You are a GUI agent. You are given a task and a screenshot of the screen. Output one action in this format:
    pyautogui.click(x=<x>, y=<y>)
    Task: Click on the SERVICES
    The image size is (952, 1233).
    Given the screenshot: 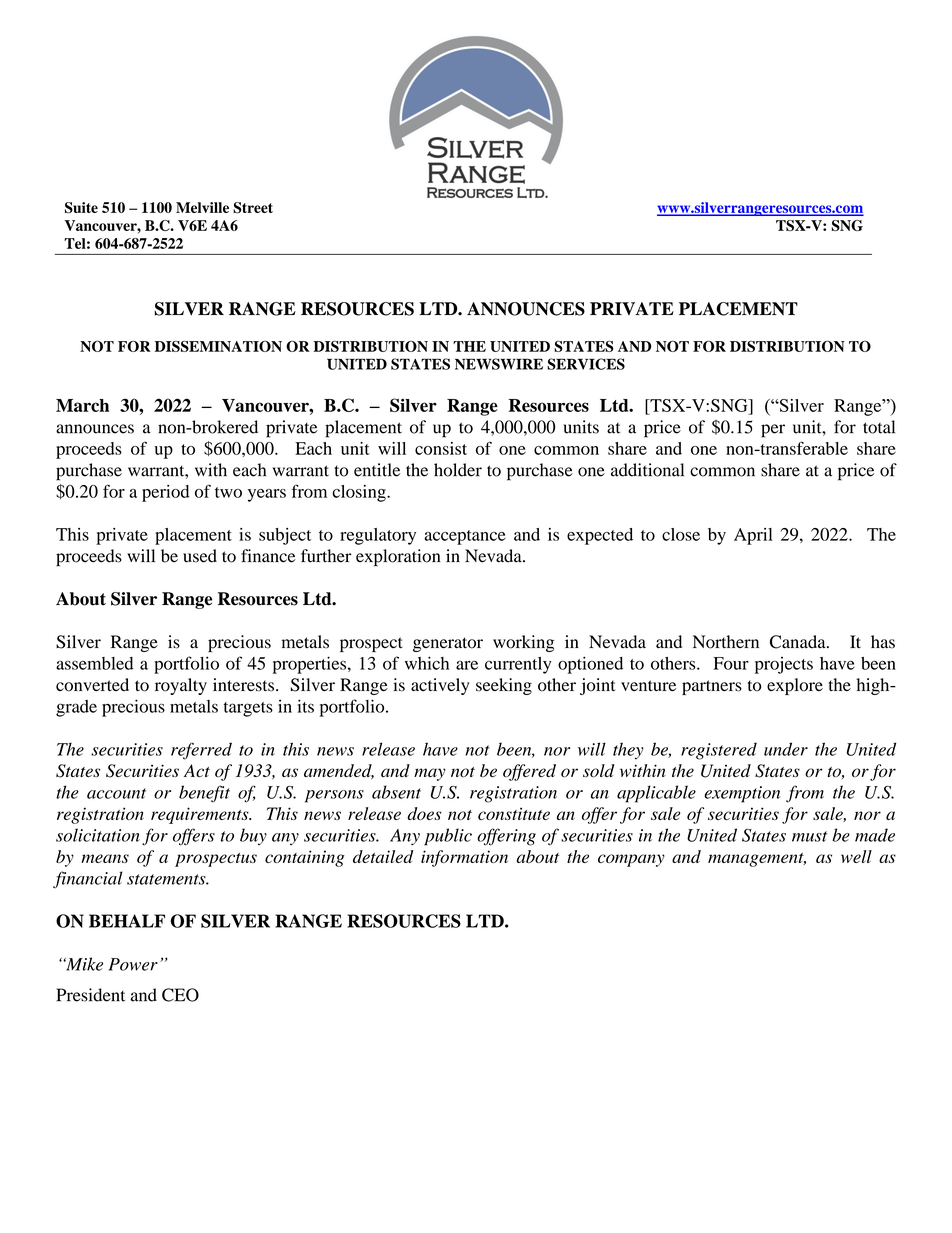 What is the action you would take?
    pyautogui.click(x=586, y=364)
